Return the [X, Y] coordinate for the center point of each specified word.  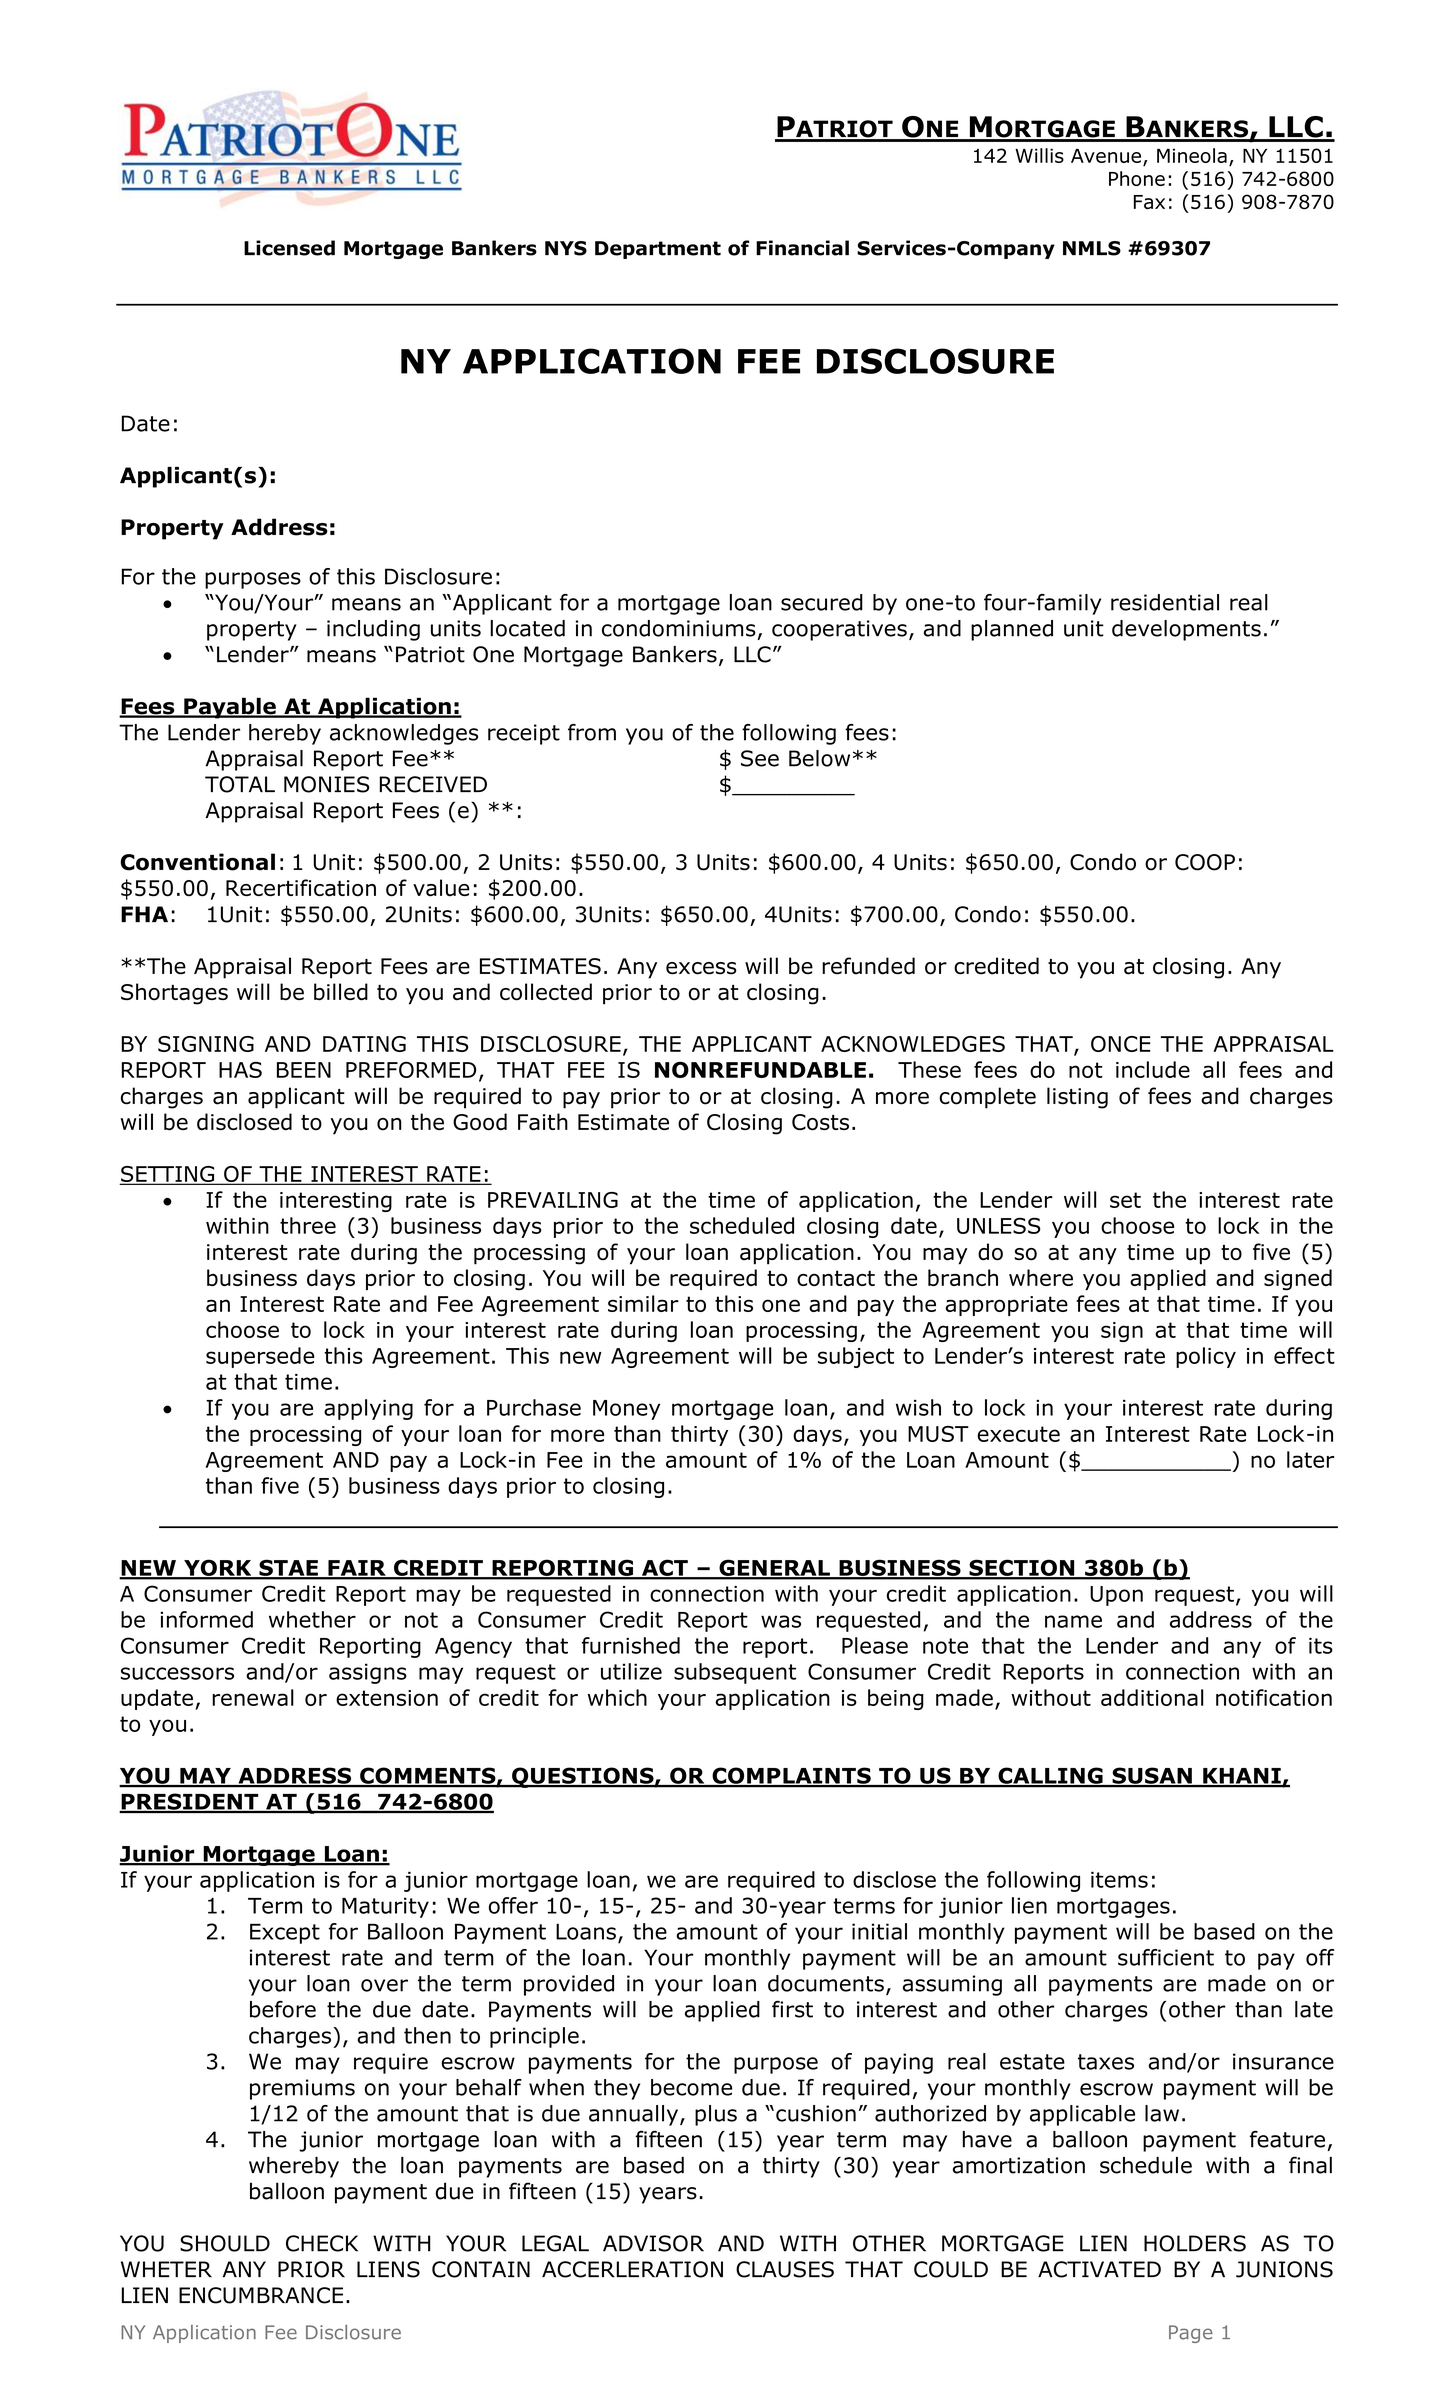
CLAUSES [785, 2269]
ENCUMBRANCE [261, 2295]
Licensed [289, 248]
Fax [1149, 202]
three [308, 1225]
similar [643, 1303]
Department [658, 250]
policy [1206, 1357]
